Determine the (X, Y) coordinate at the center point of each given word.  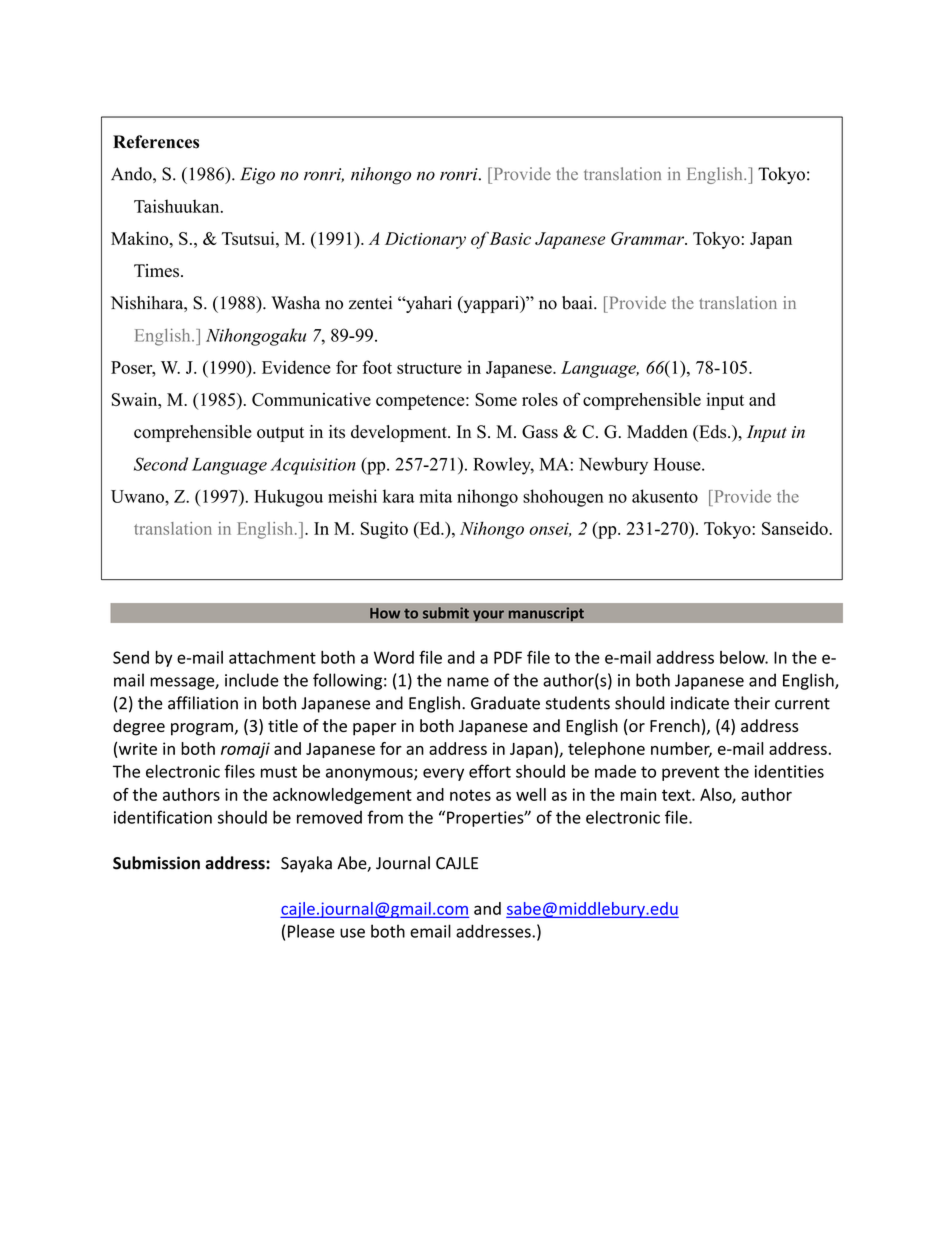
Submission (156, 863)
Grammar (648, 238)
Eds (713, 433)
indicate (700, 703)
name (468, 682)
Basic (510, 238)
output (280, 434)
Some (496, 399)
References (156, 142)
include (252, 680)
